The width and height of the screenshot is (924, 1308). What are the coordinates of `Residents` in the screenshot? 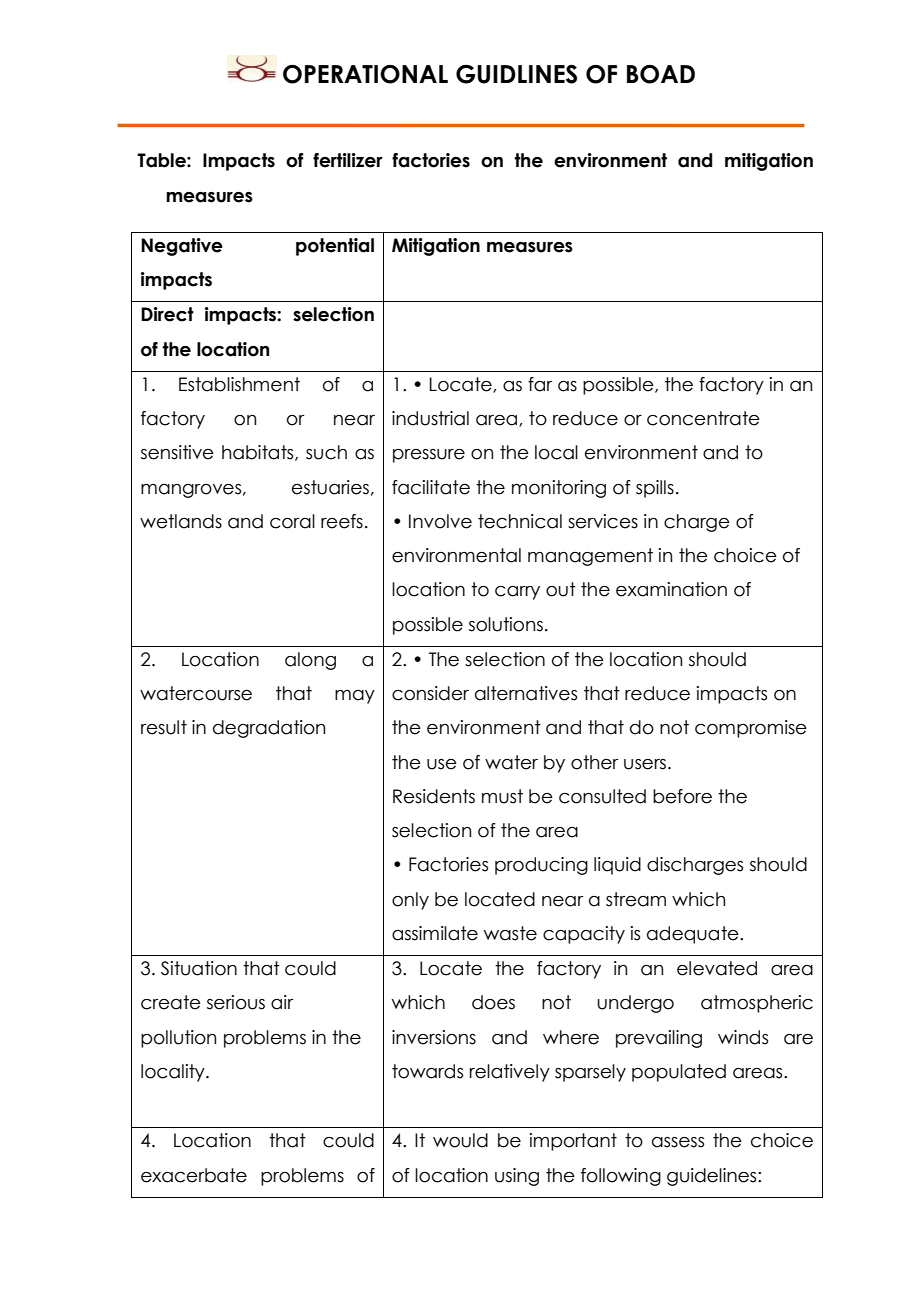 It's located at (434, 796).
